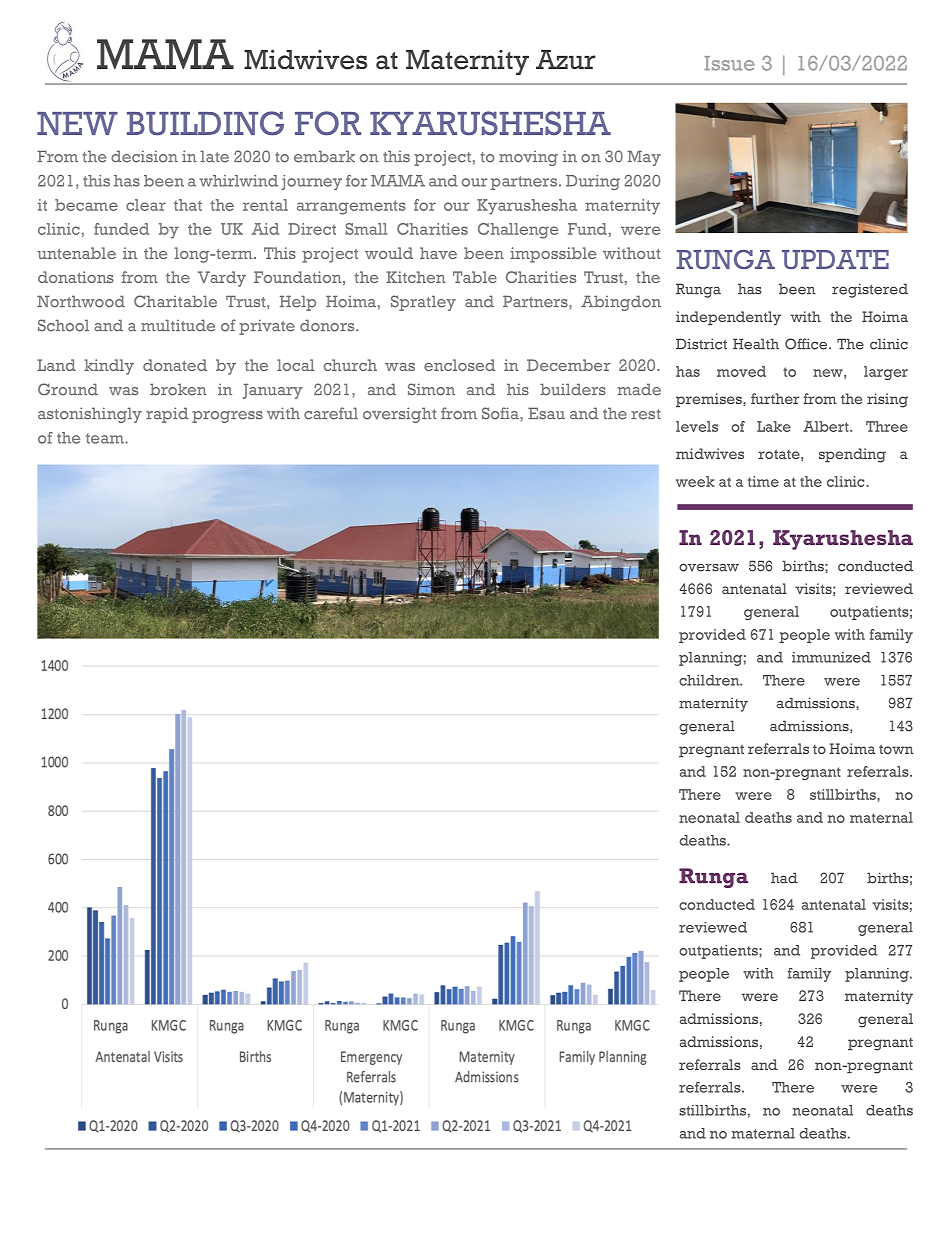  I want to click on oversaw, so click(709, 568).
